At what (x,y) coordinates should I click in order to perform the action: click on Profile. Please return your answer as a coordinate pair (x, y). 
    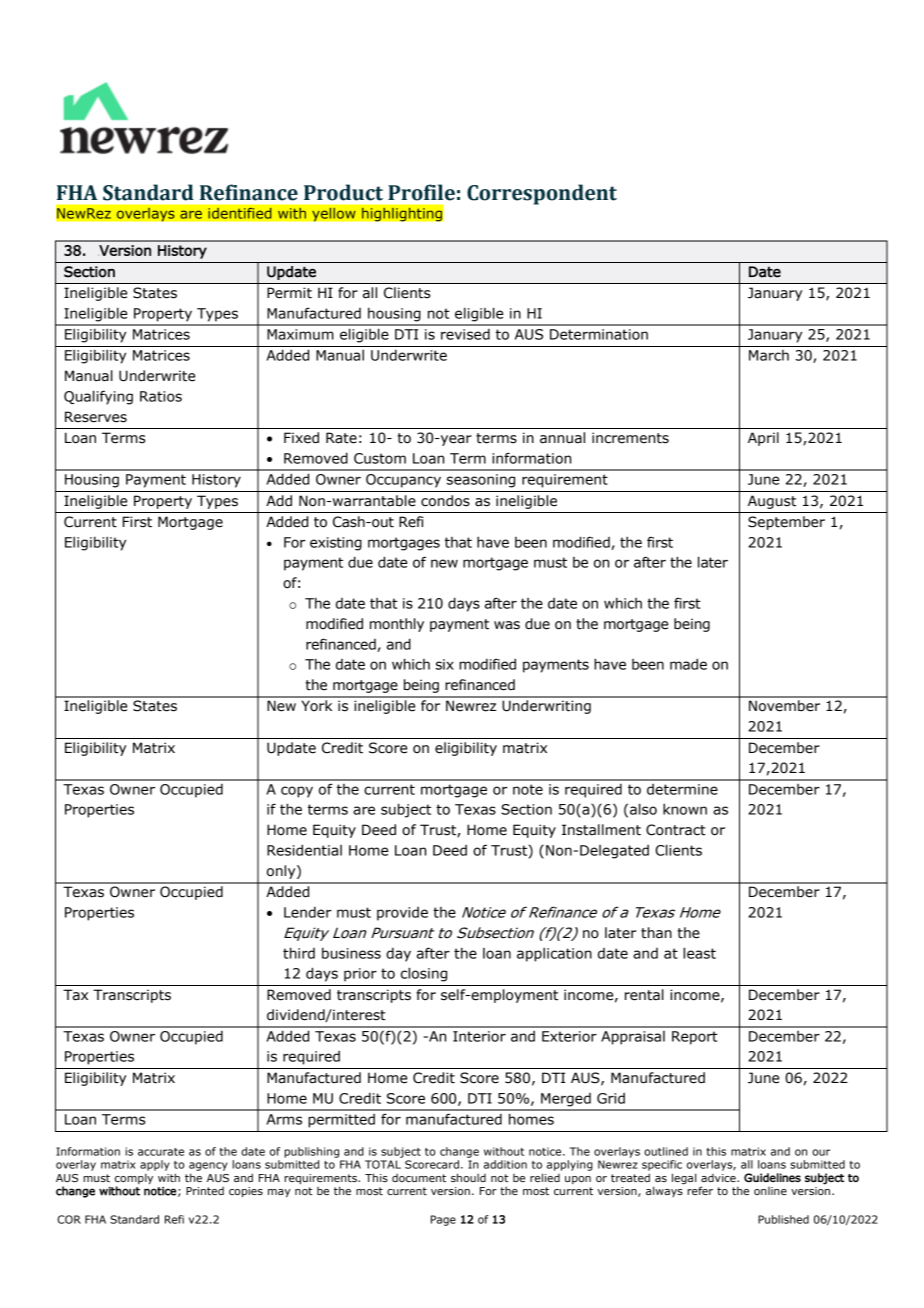
    Looking at the image, I should click on (421, 192).
